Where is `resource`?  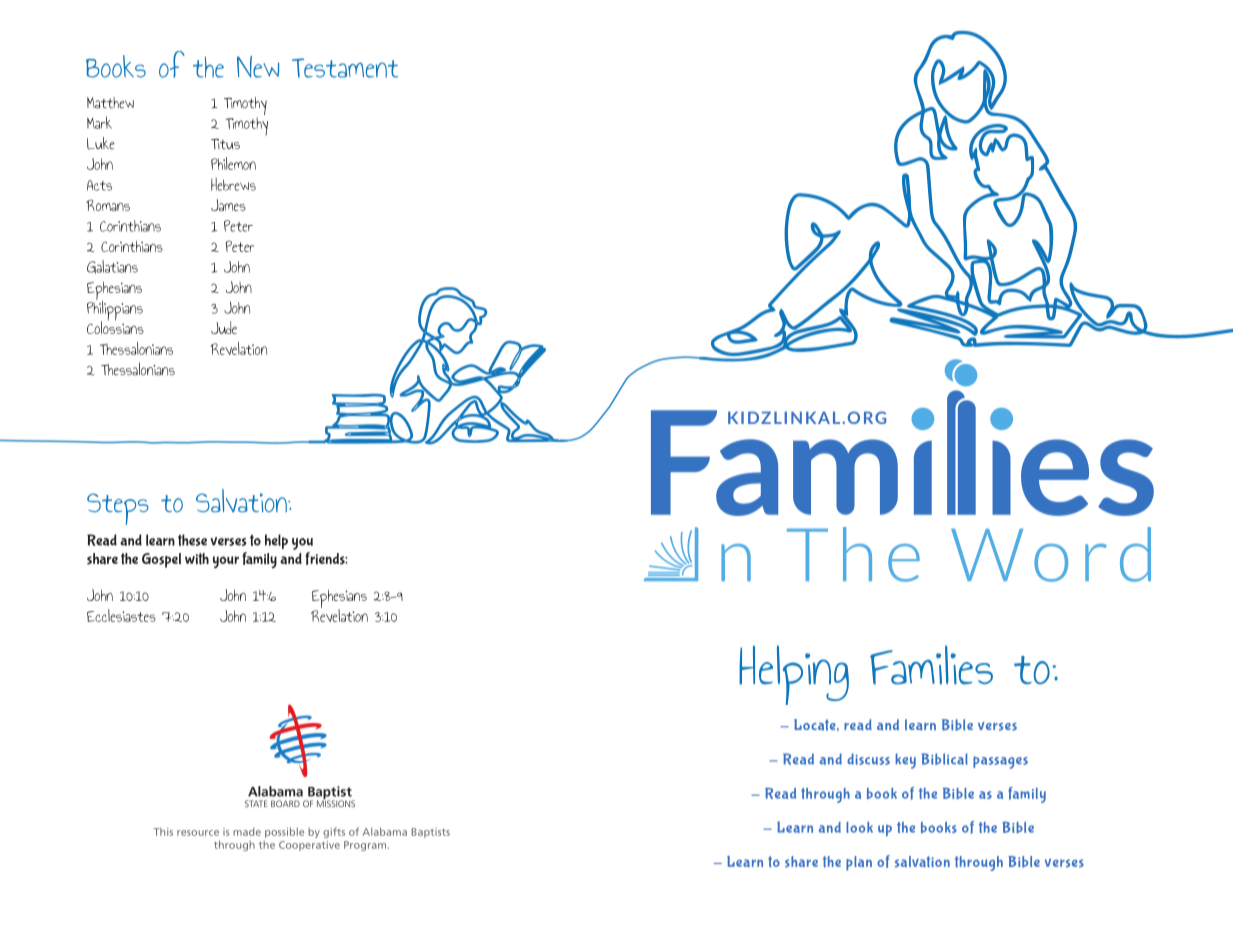 resource is located at coordinates (198, 833).
